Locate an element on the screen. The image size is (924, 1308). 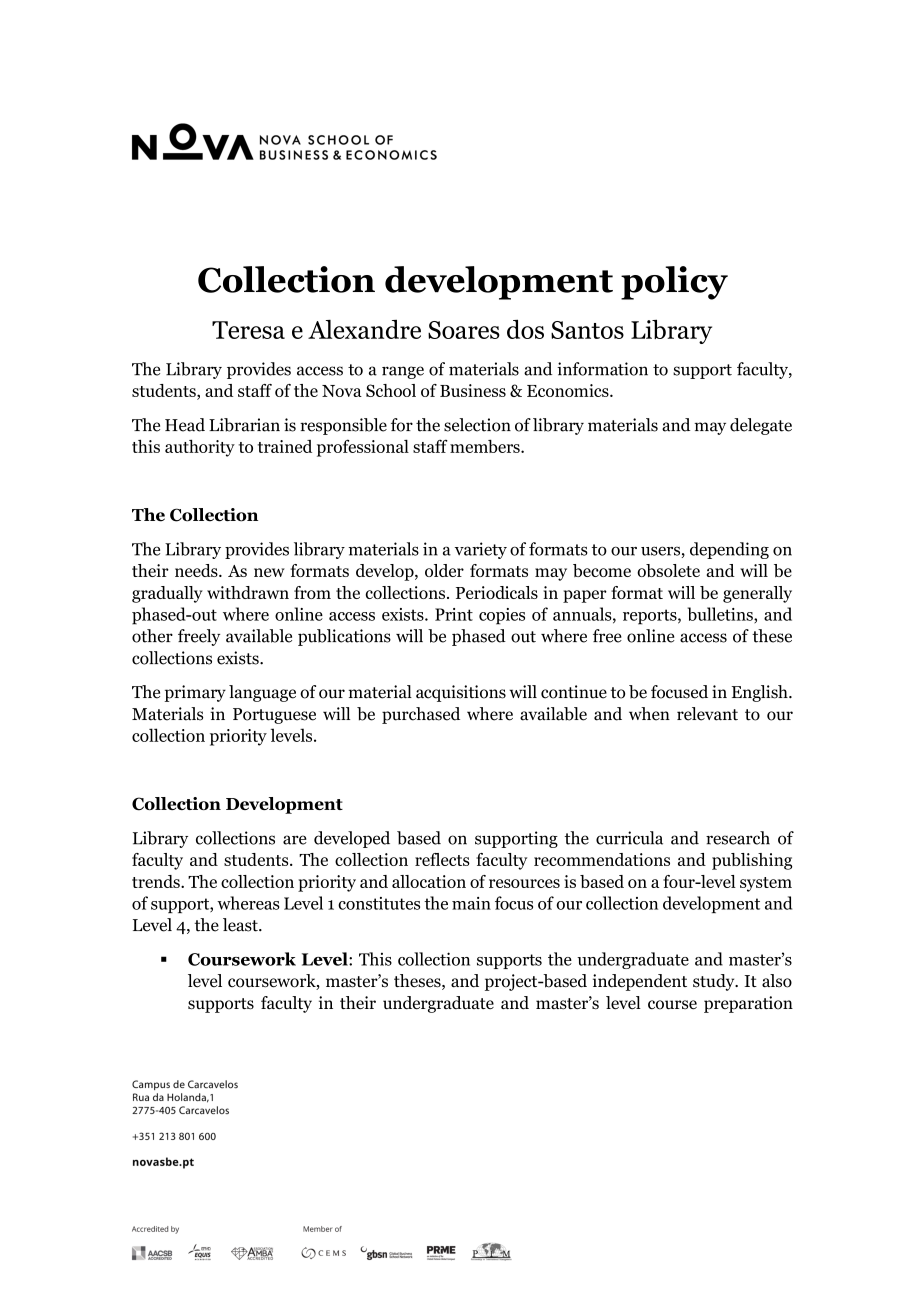
least is located at coordinates (241, 925).
